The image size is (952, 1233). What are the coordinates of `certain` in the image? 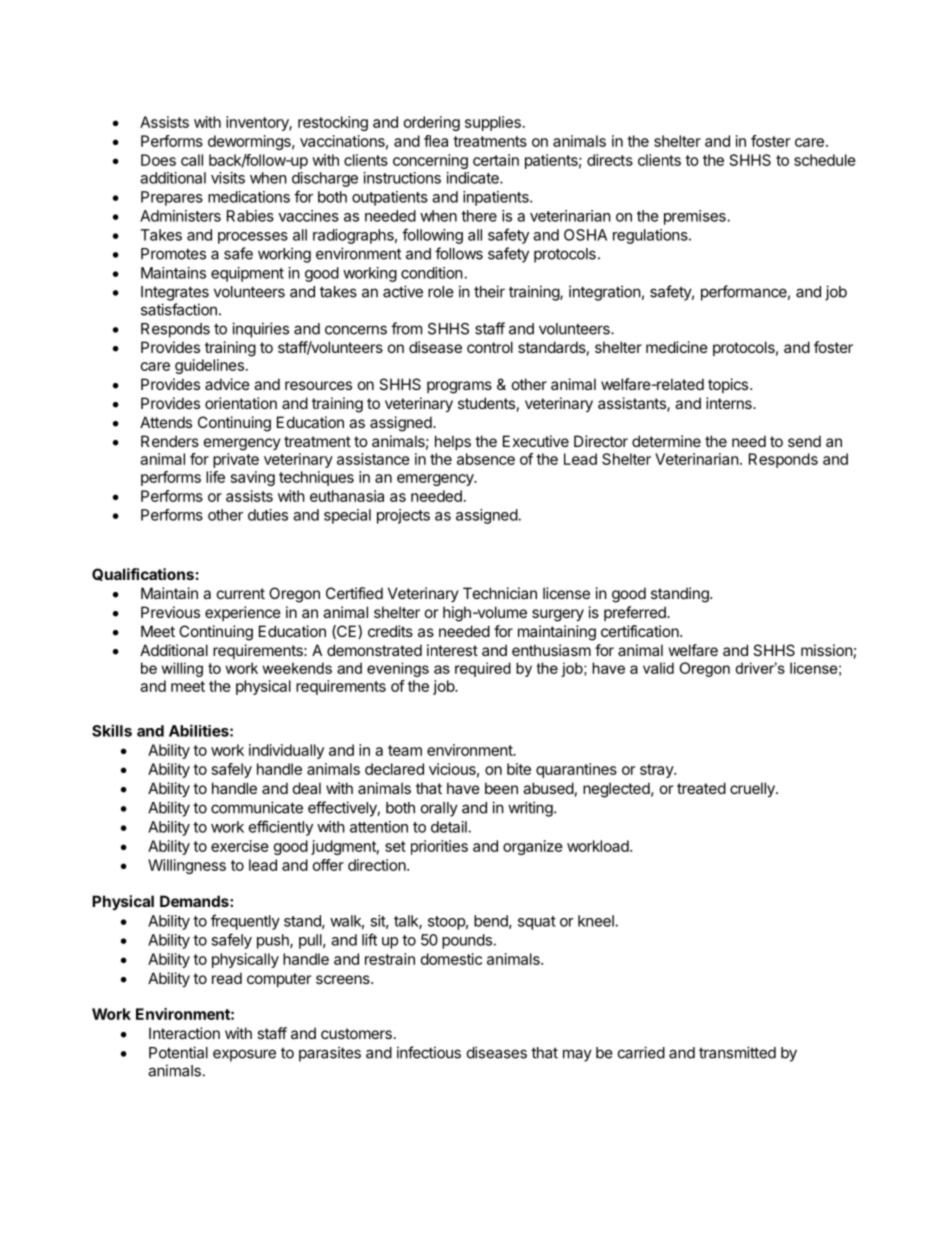 It's located at (496, 160).
